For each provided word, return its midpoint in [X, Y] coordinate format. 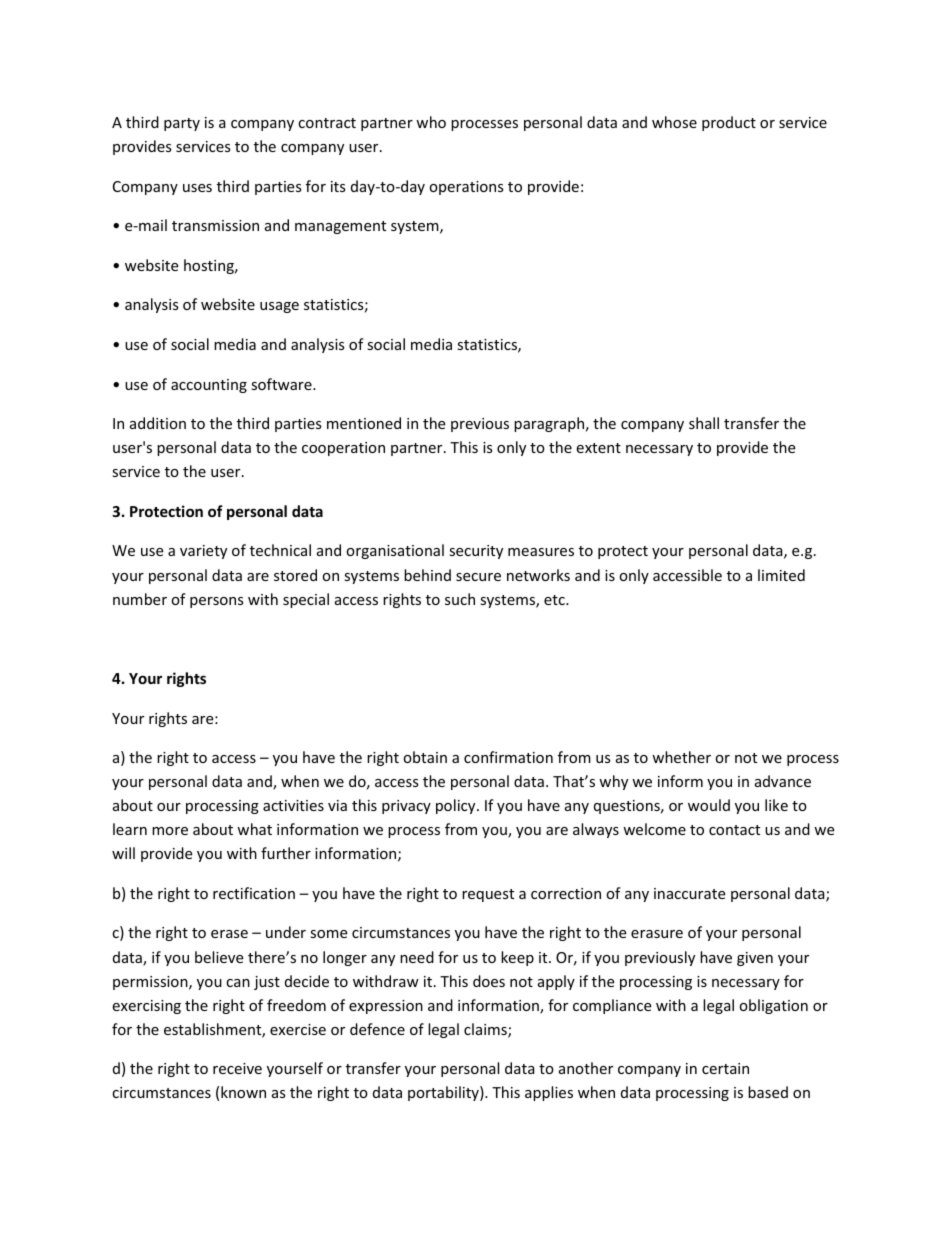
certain [725, 1068]
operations [466, 188]
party [182, 124]
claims [486, 1030]
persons [217, 602]
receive [237, 1068]
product [729, 123]
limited [781, 575]
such [460, 599]
